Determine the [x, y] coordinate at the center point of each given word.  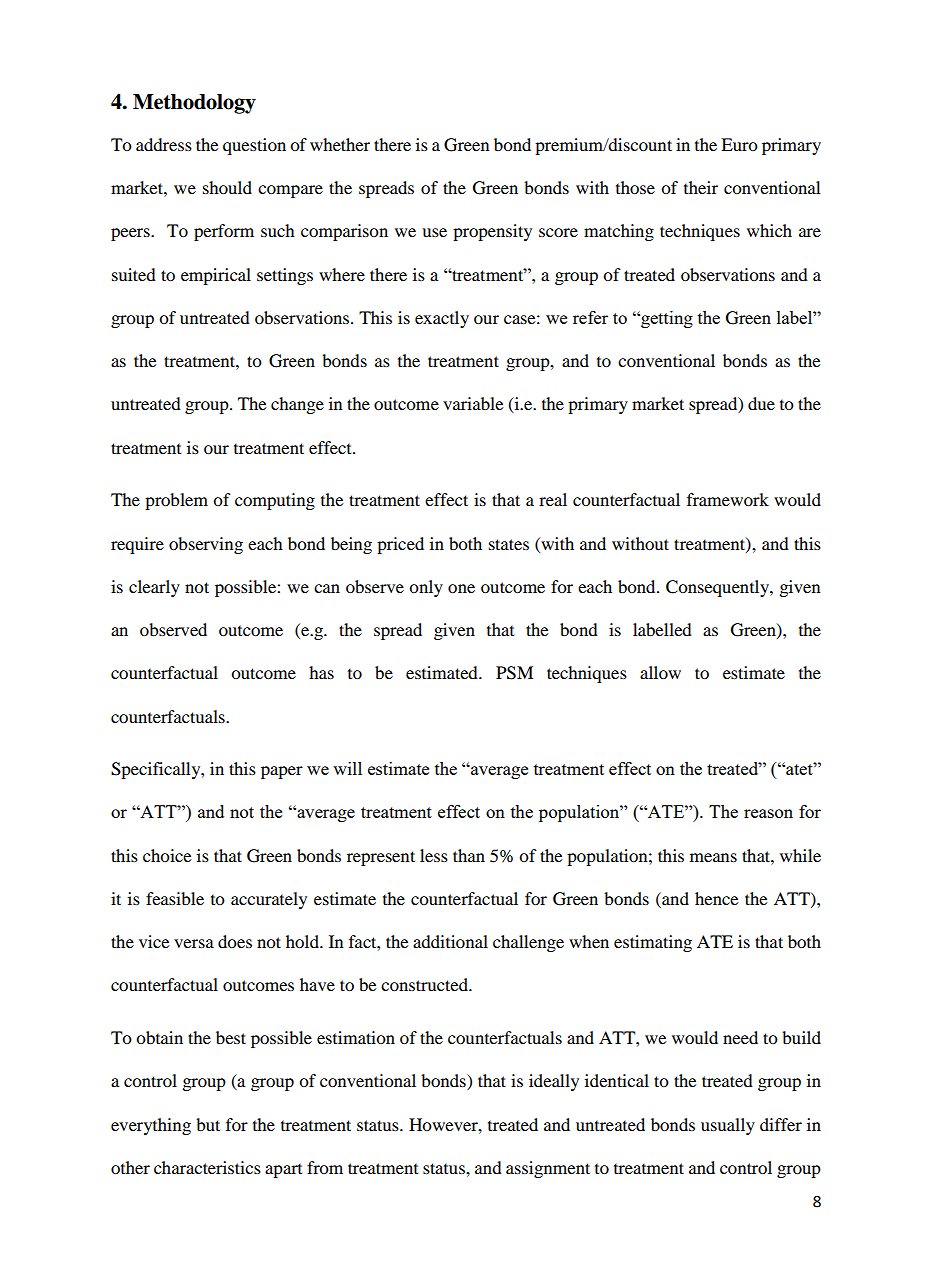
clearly [154, 588]
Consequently [718, 588]
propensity [492, 232]
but [208, 1124]
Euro [739, 144]
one [461, 588]
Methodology [194, 104]
